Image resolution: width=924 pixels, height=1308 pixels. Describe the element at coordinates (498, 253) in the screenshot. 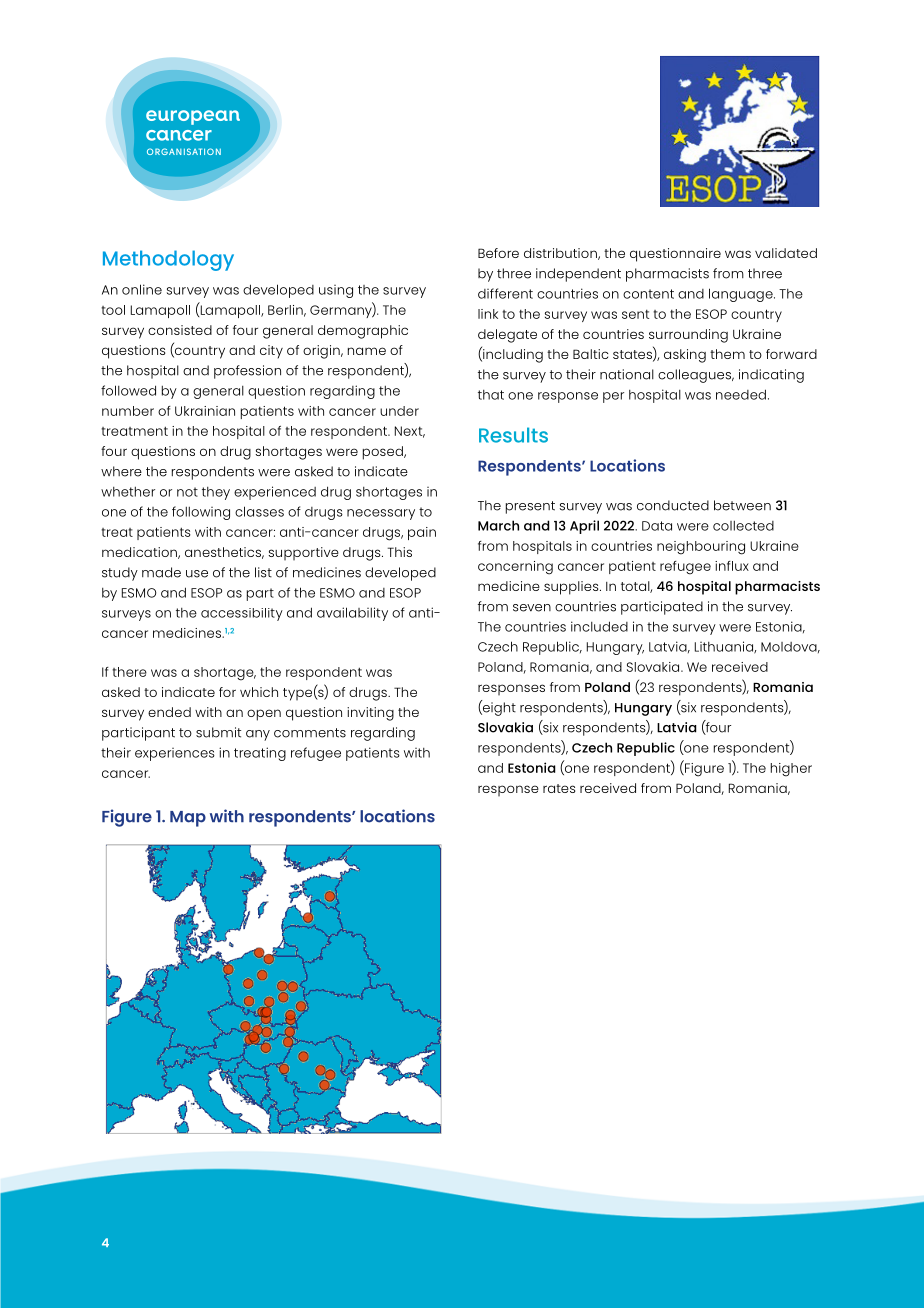

I see `Before` at that location.
